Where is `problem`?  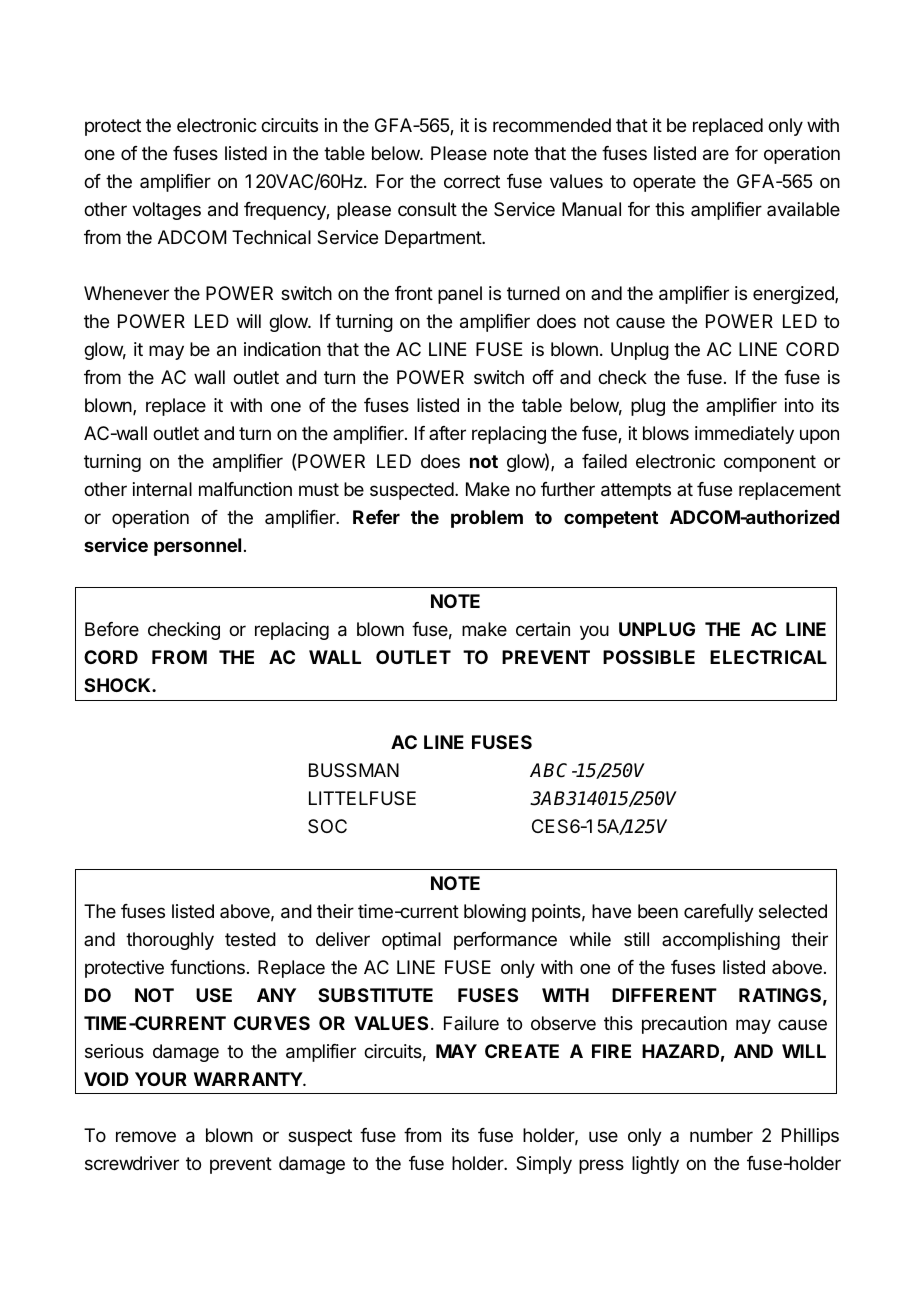
problem is located at coordinates (487, 519).
